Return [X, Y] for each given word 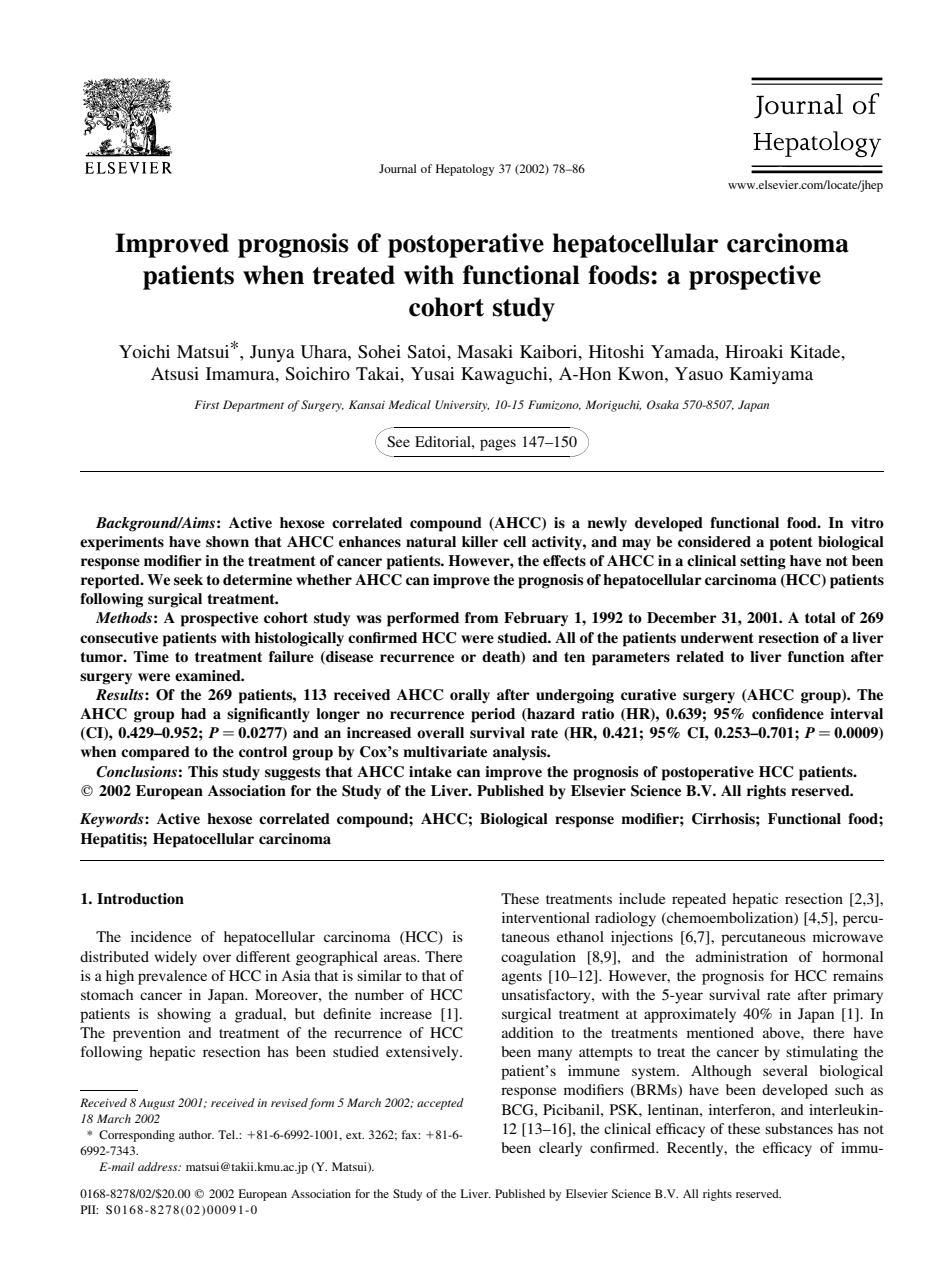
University [462, 406]
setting [763, 562]
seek [188, 579]
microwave [848, 936]
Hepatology [465, 170]
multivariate [445, 751]
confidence [788, 713]
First [207, 404]
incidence [161, 936]
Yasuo [699, 373]
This [203, 771]
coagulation [538, 958]
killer [480, 541]
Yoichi [144, 351]
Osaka [663, 404]
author [196, 1134]
